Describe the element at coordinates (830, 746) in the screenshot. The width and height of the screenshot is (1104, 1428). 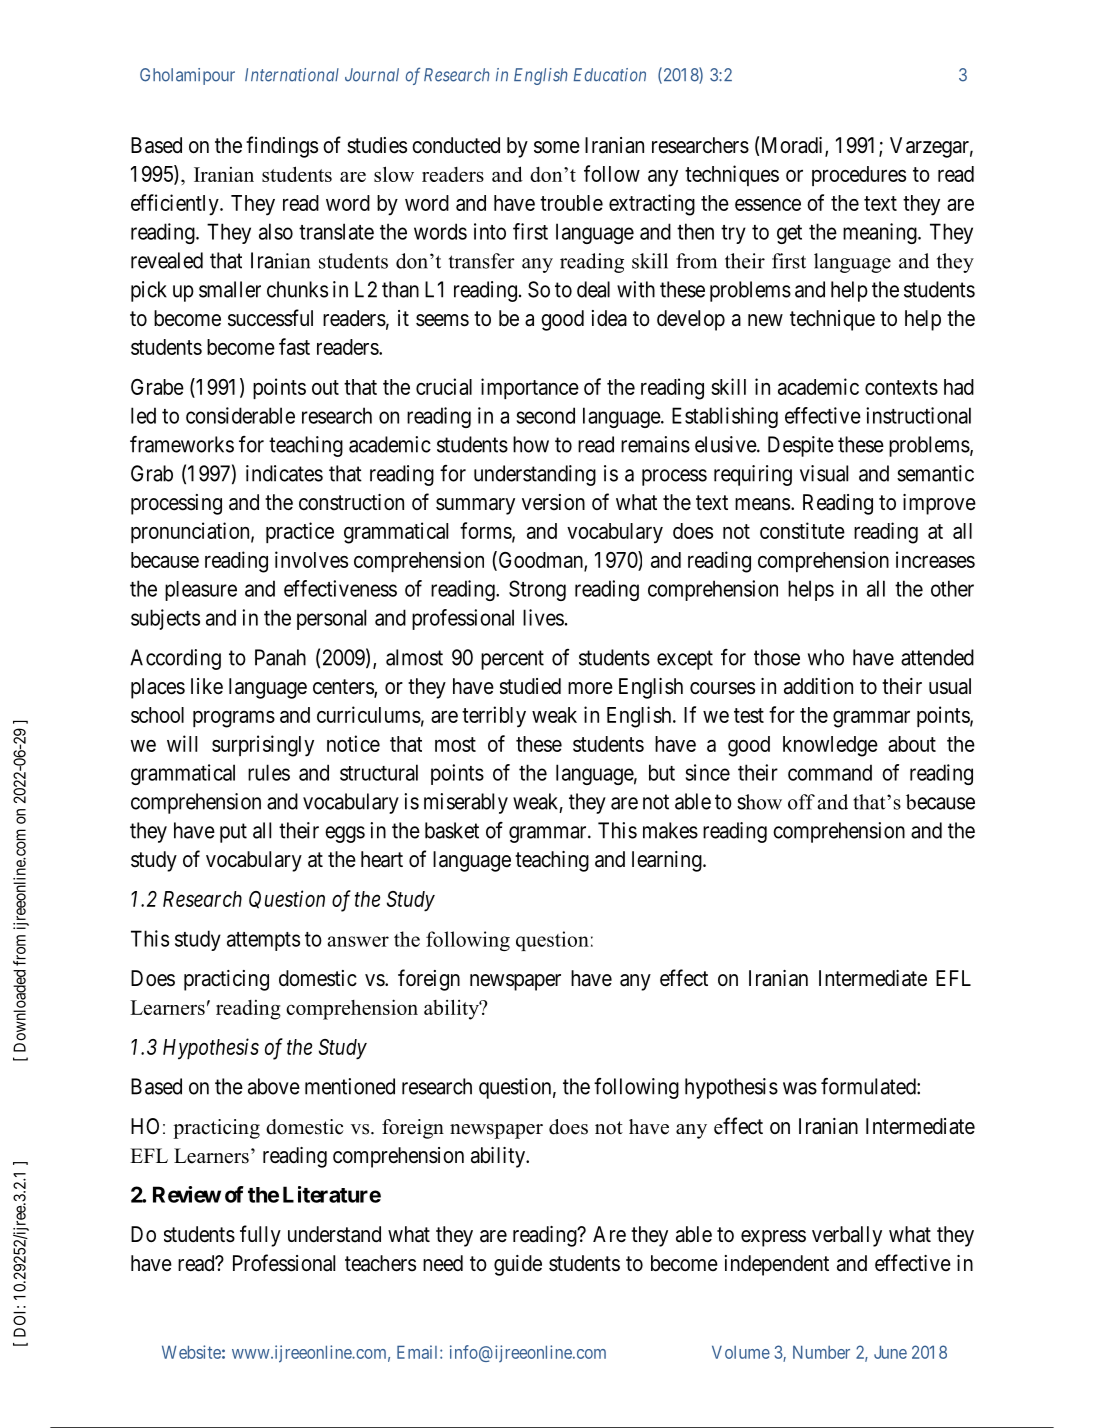
I see `knowledge` at that location.
